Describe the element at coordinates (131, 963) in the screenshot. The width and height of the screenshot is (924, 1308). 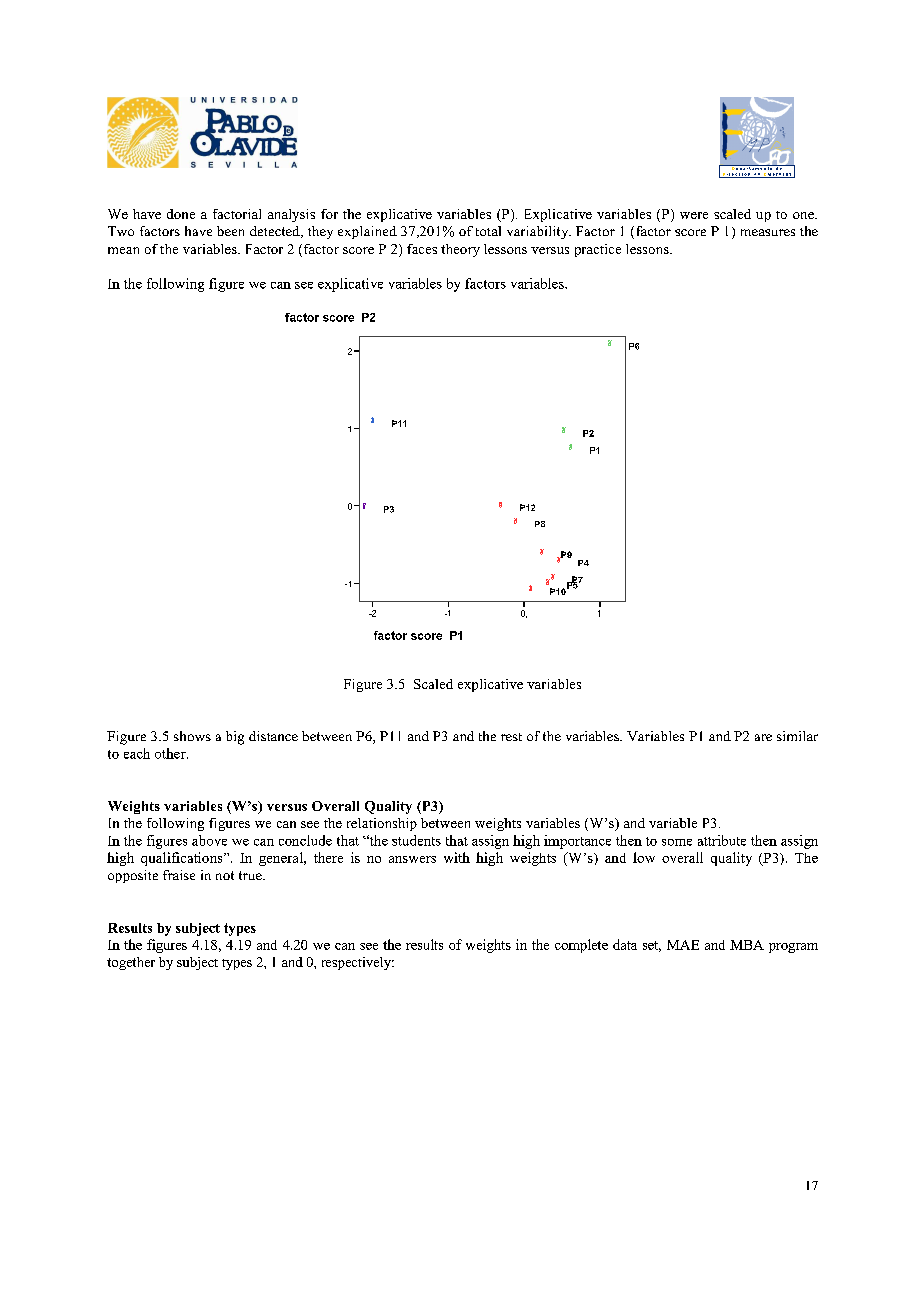
I see `together` at that location.
